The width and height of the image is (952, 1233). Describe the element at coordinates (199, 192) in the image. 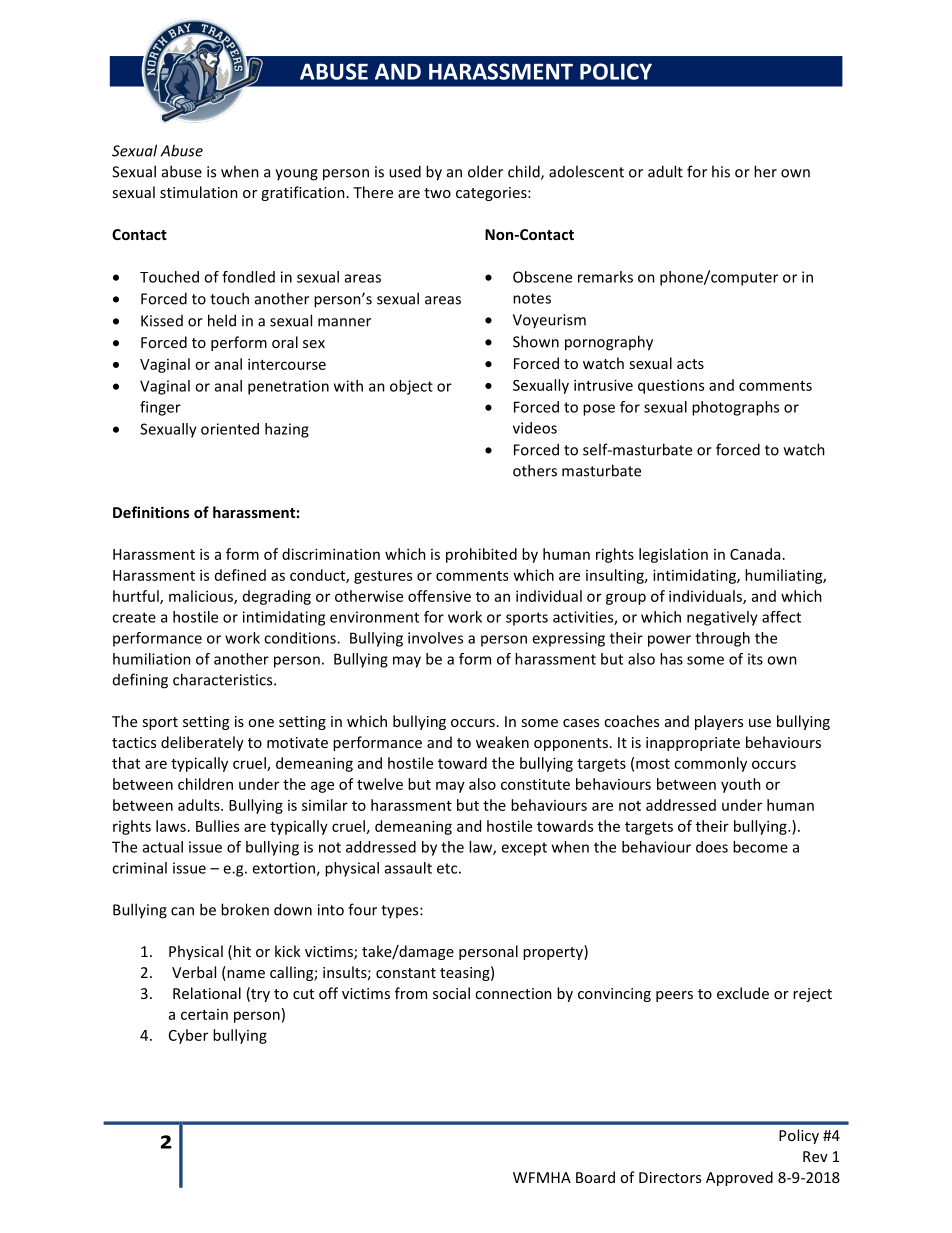

I see `stimulation` at that location.
